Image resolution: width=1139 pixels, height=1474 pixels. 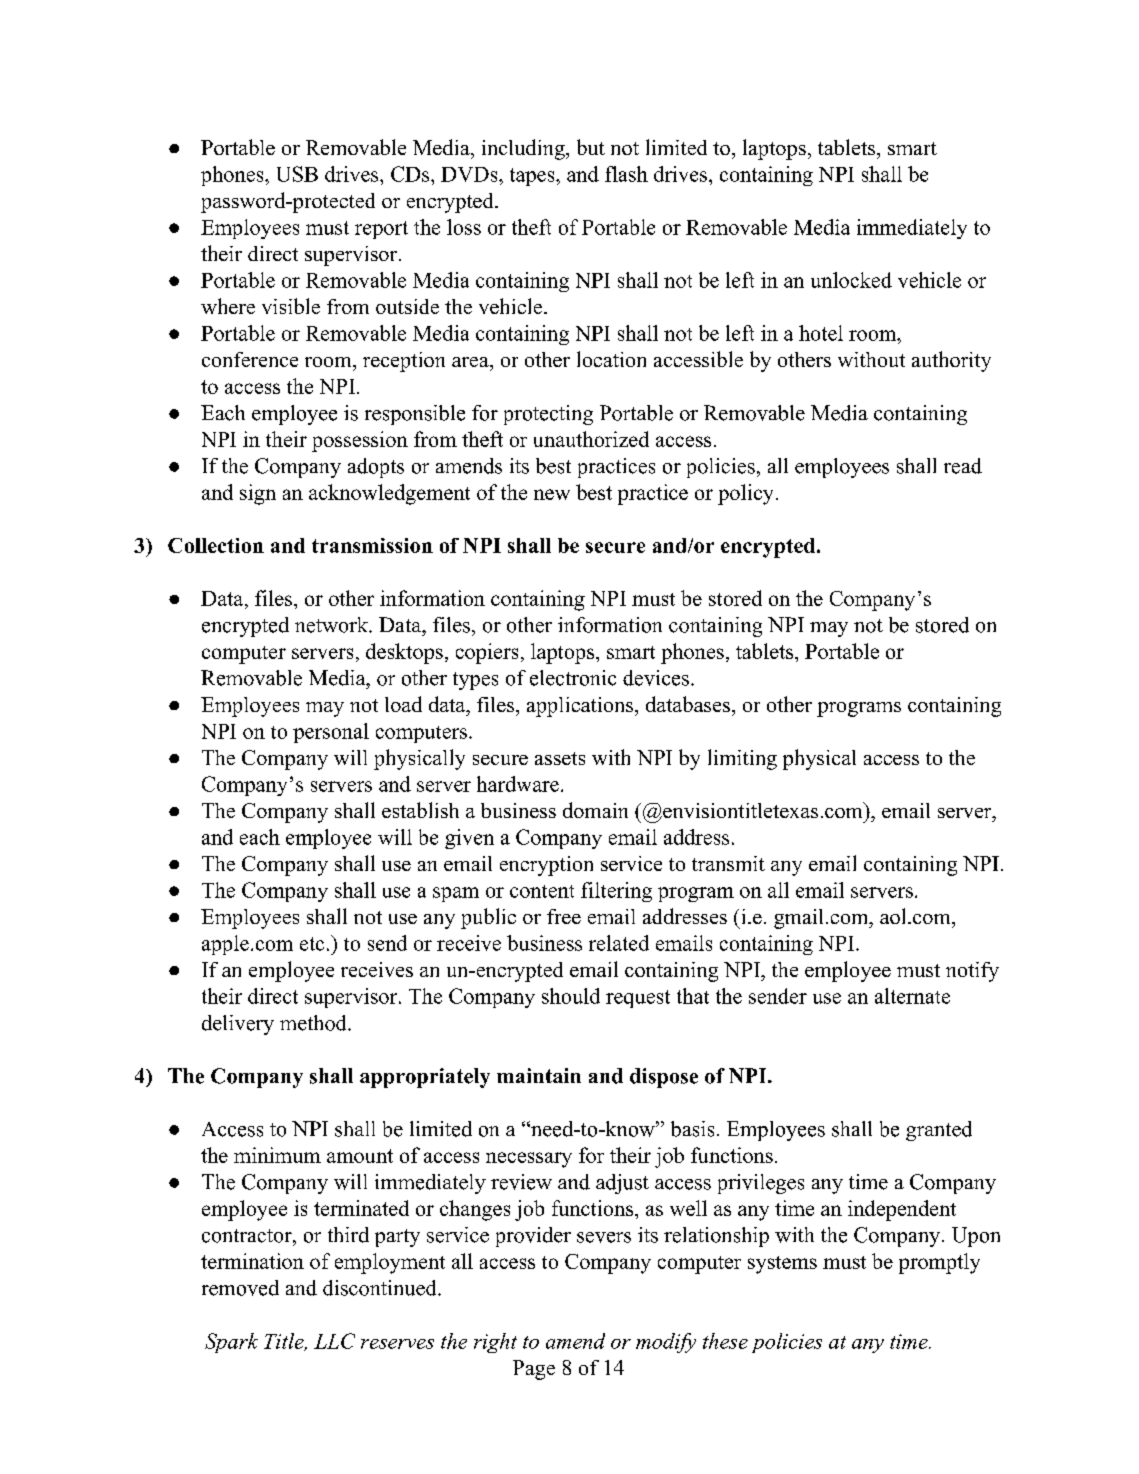 I want to click on read, so click(x=963, y=466).
